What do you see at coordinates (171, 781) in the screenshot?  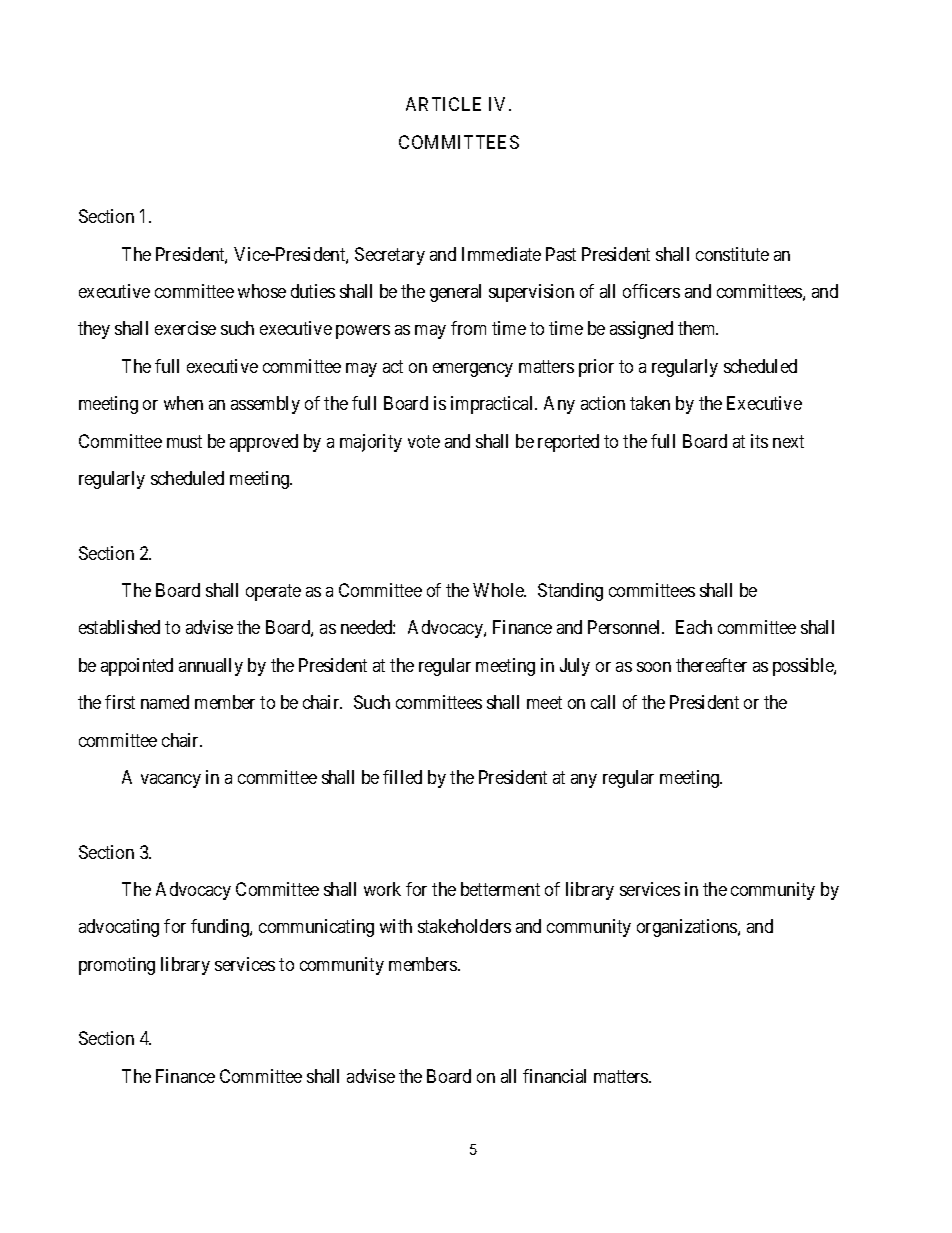 I see `vacancy` at bounding box center [171, 781].
